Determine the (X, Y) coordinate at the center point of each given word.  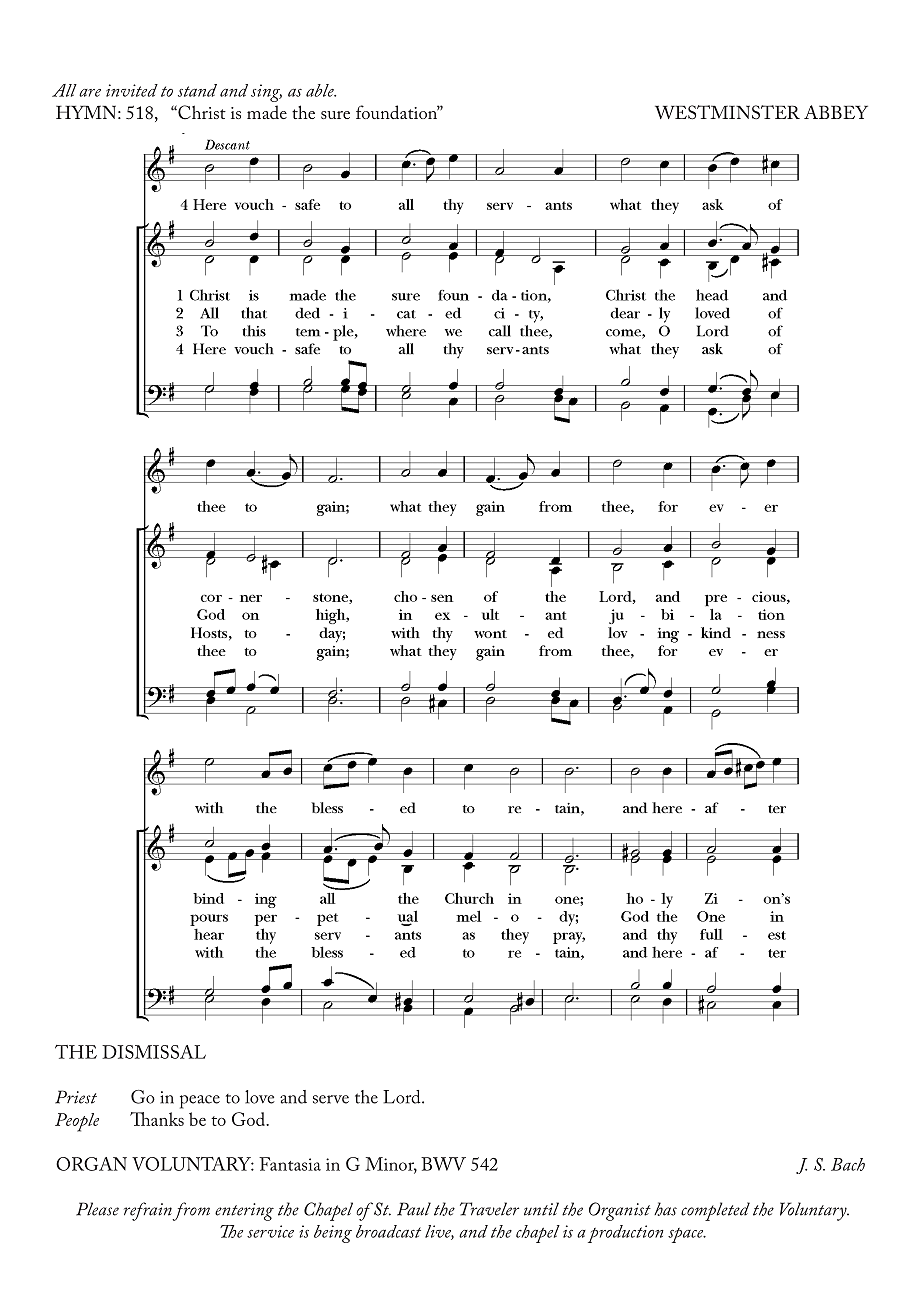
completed (715, 1211)
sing (266, 93)
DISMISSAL (154, 1052)
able (321, 90)
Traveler (489, 1209)
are (90, 93)
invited (132, 90)
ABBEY (836, 112)
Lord (403, 1097)
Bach (848, 1164)
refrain (148, 1211)
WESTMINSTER (727, 112)
